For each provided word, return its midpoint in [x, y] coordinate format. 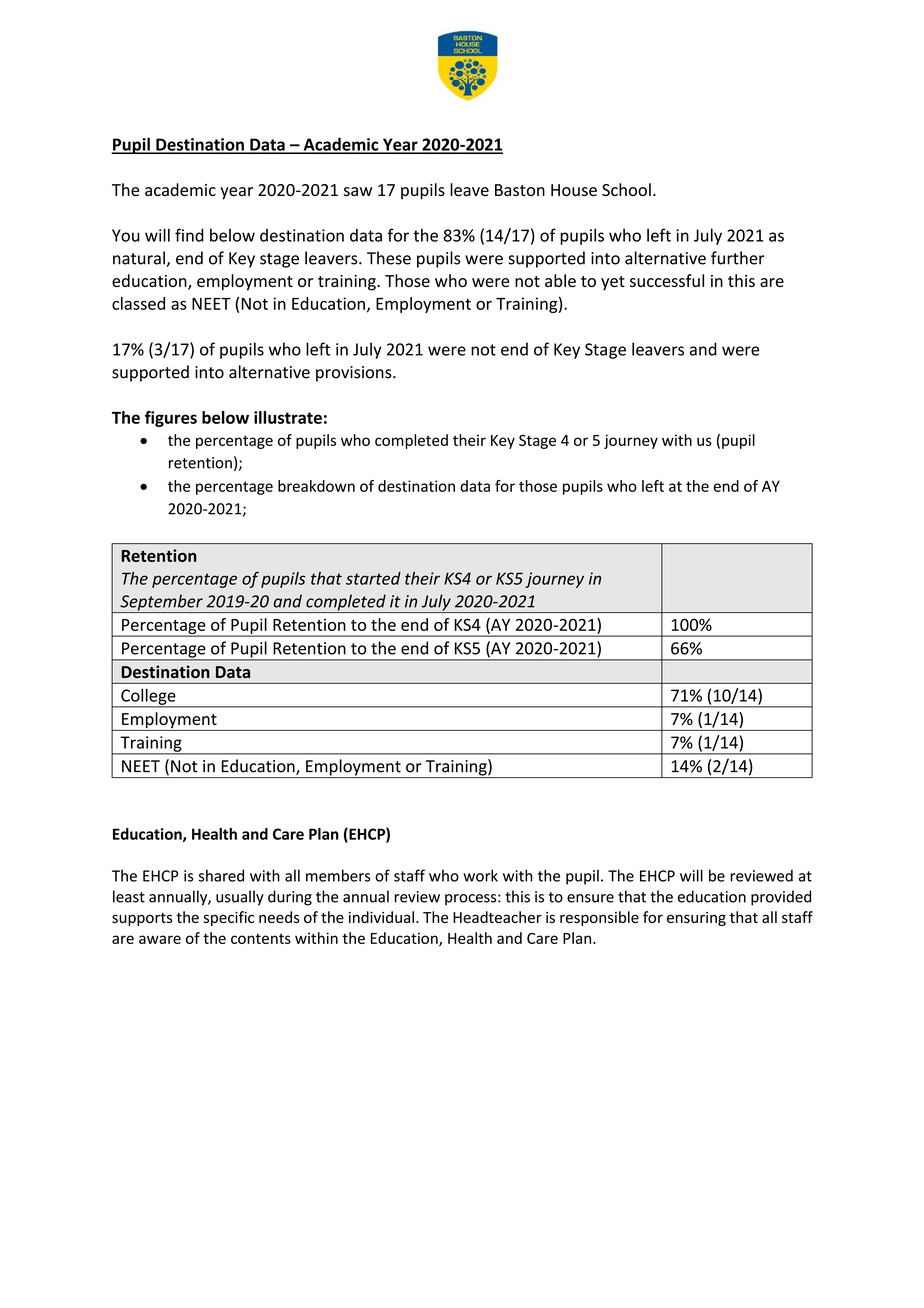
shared [221, 875]
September [161, 603]
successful [667, 280]
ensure [590, 898]
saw [358, 191]
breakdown [316, 486]
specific [228, 918]
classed [138, 303]
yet [613, 283]
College [148, 697]
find [189, 235]
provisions [355, 374]
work [480, 875]
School [626, 189]
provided [781, 898]
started [373, 578]
